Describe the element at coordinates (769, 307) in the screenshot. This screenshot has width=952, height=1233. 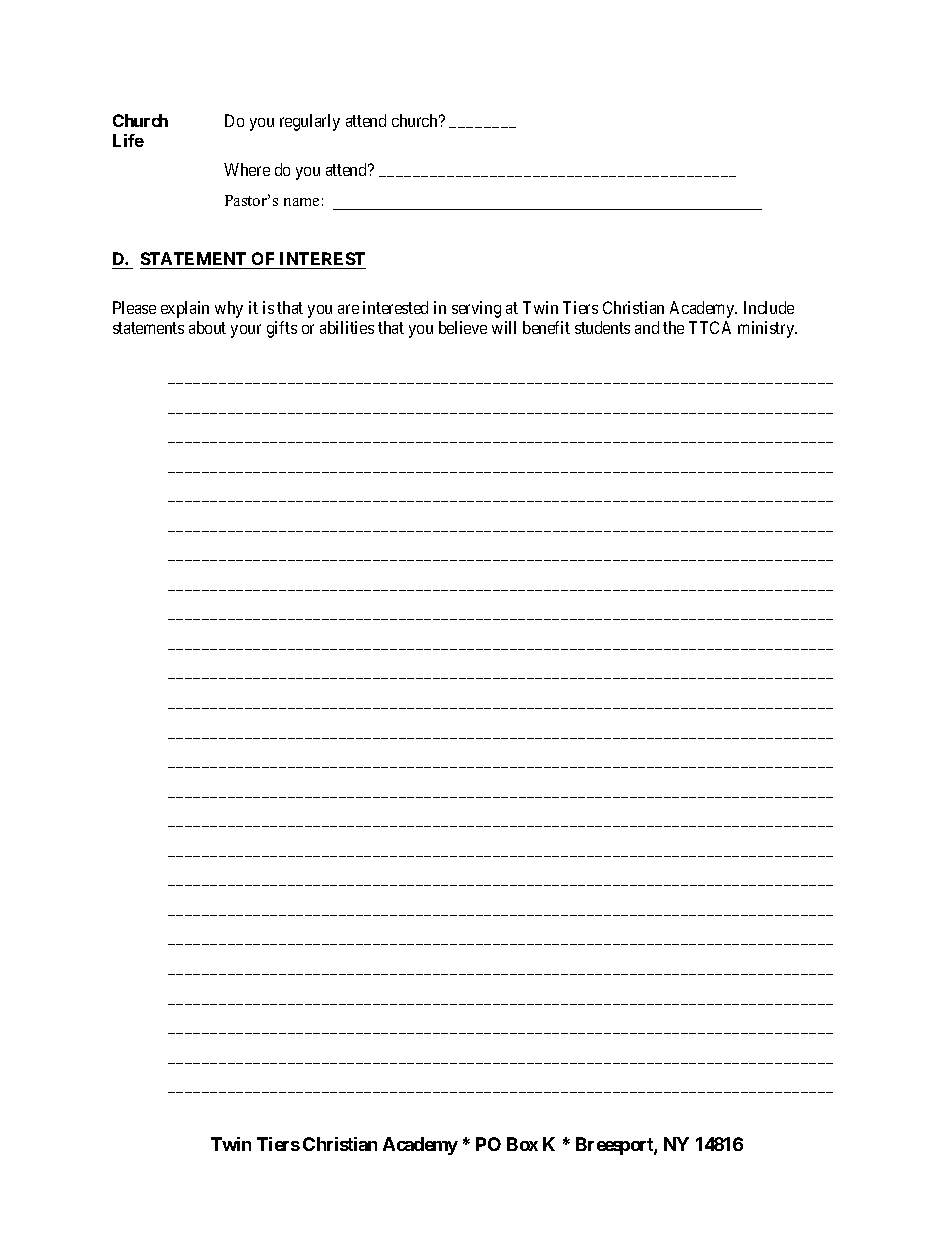
I see `Include` at that location.
